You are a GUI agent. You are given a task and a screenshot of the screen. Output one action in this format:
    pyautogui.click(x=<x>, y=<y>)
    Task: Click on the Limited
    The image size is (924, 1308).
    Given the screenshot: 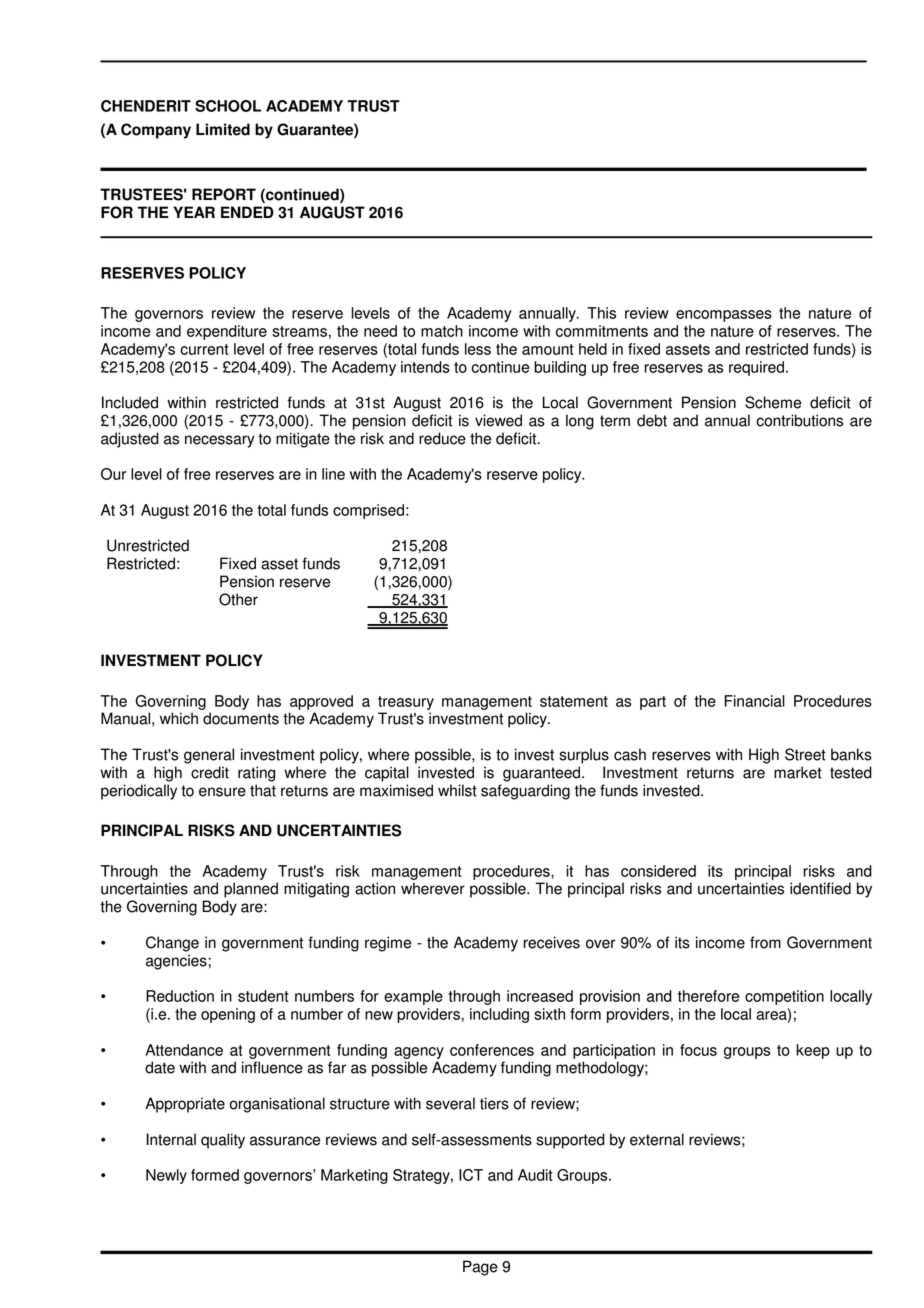 What is the action you would take?
    pyautogui.click(x=223, y=129)
